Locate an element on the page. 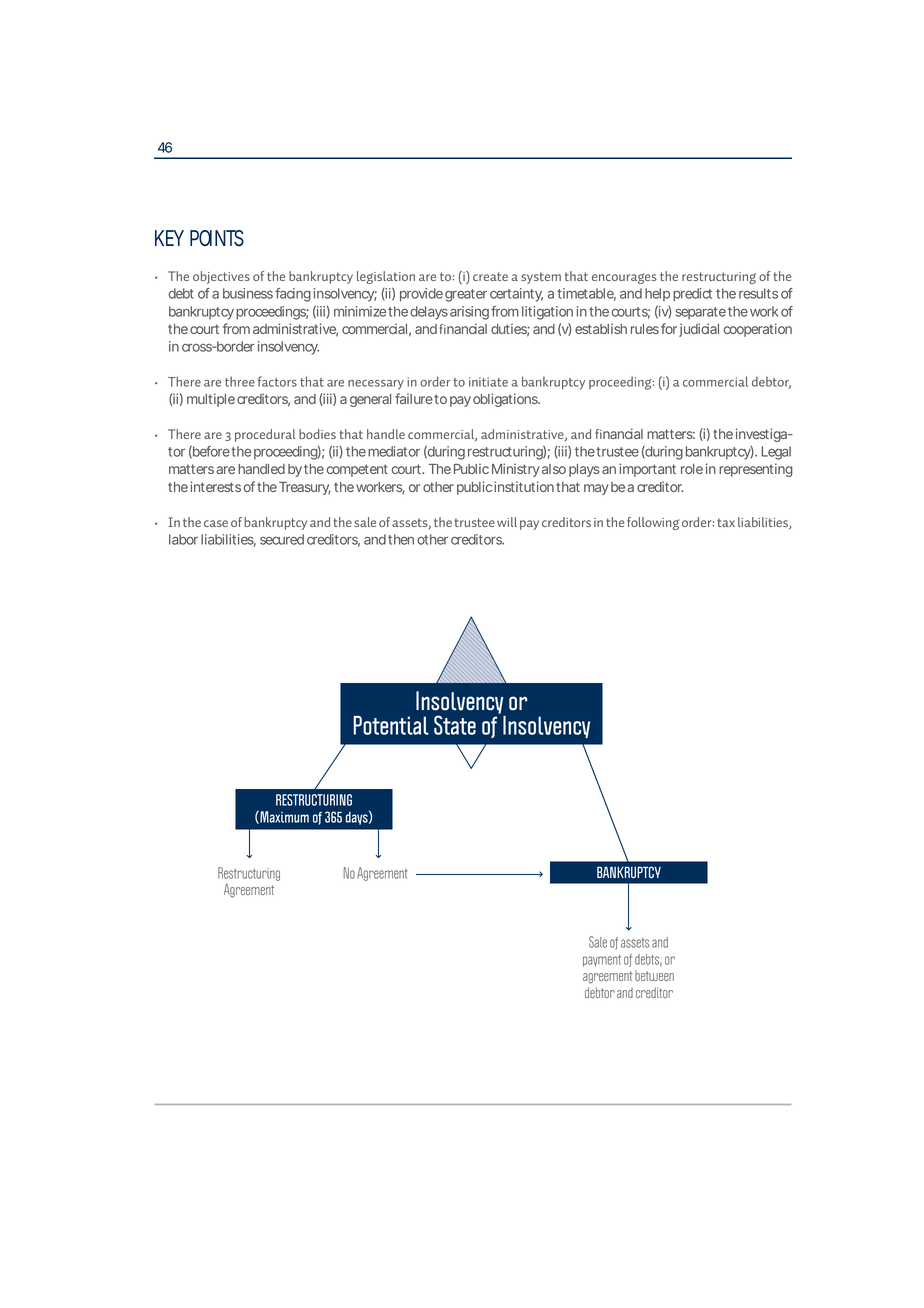 The width and height of the document is (924, 1308). create is located at coordinates (490, 276).
